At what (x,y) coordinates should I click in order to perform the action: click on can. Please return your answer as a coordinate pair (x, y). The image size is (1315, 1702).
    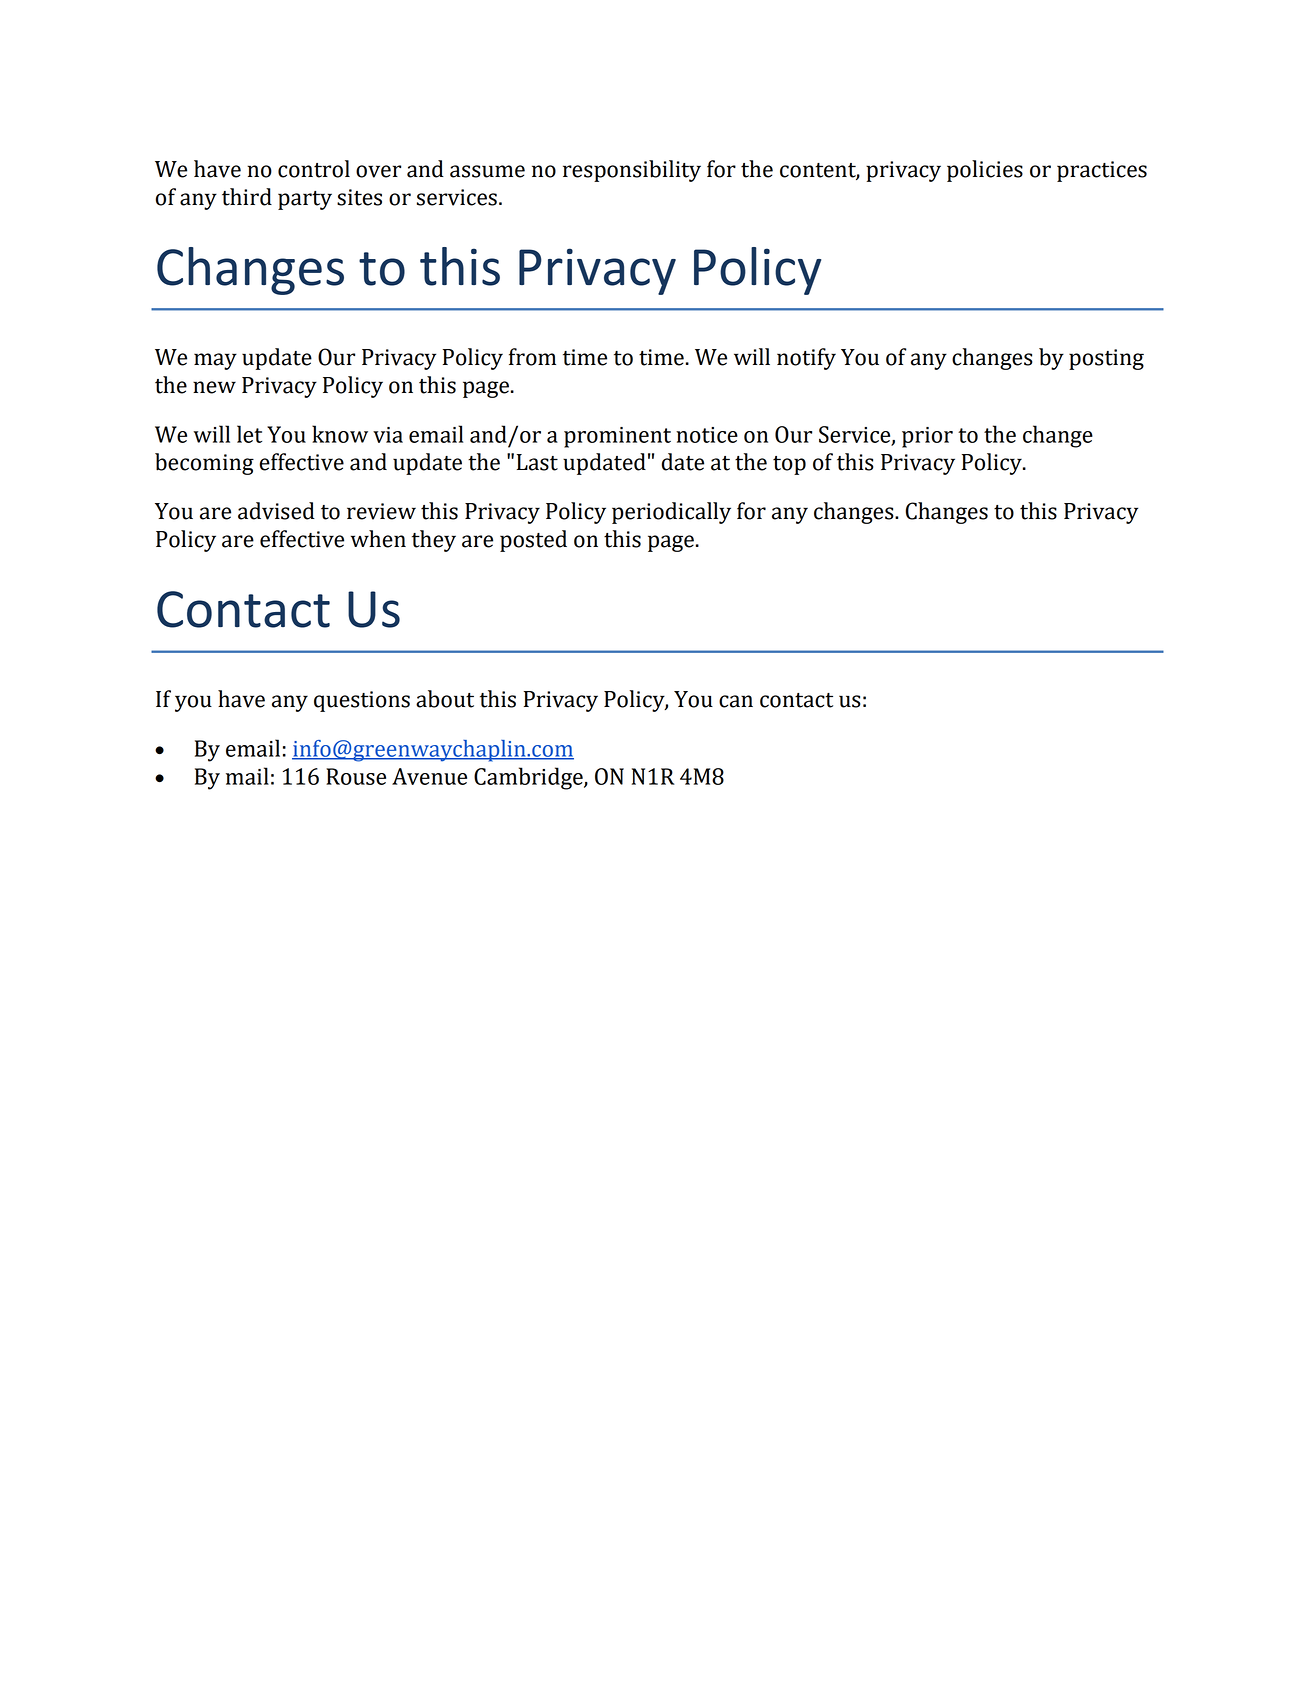
    Looking at the image, I should click on (736, 701).
